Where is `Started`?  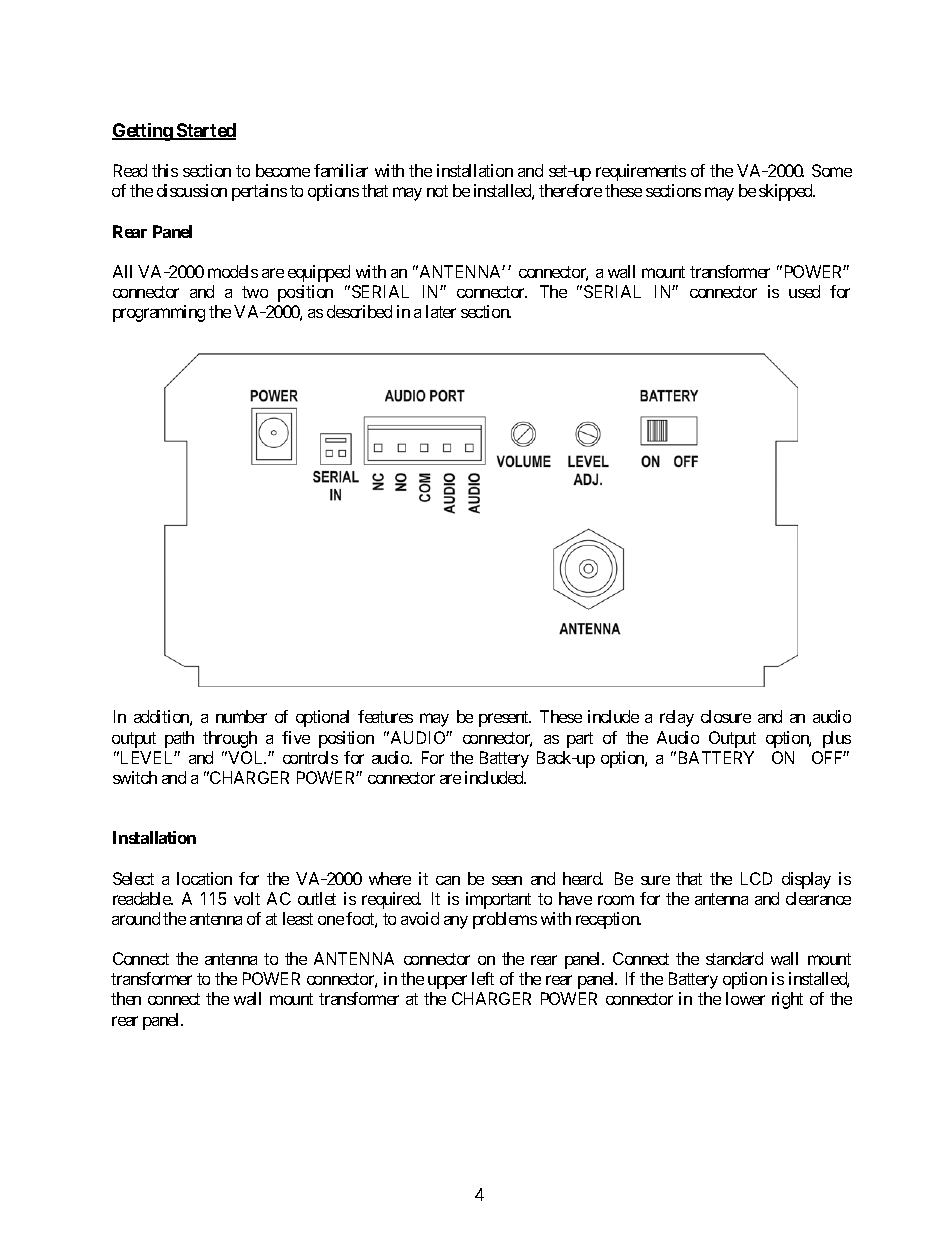 Started is located at coordinates (205, 131).
